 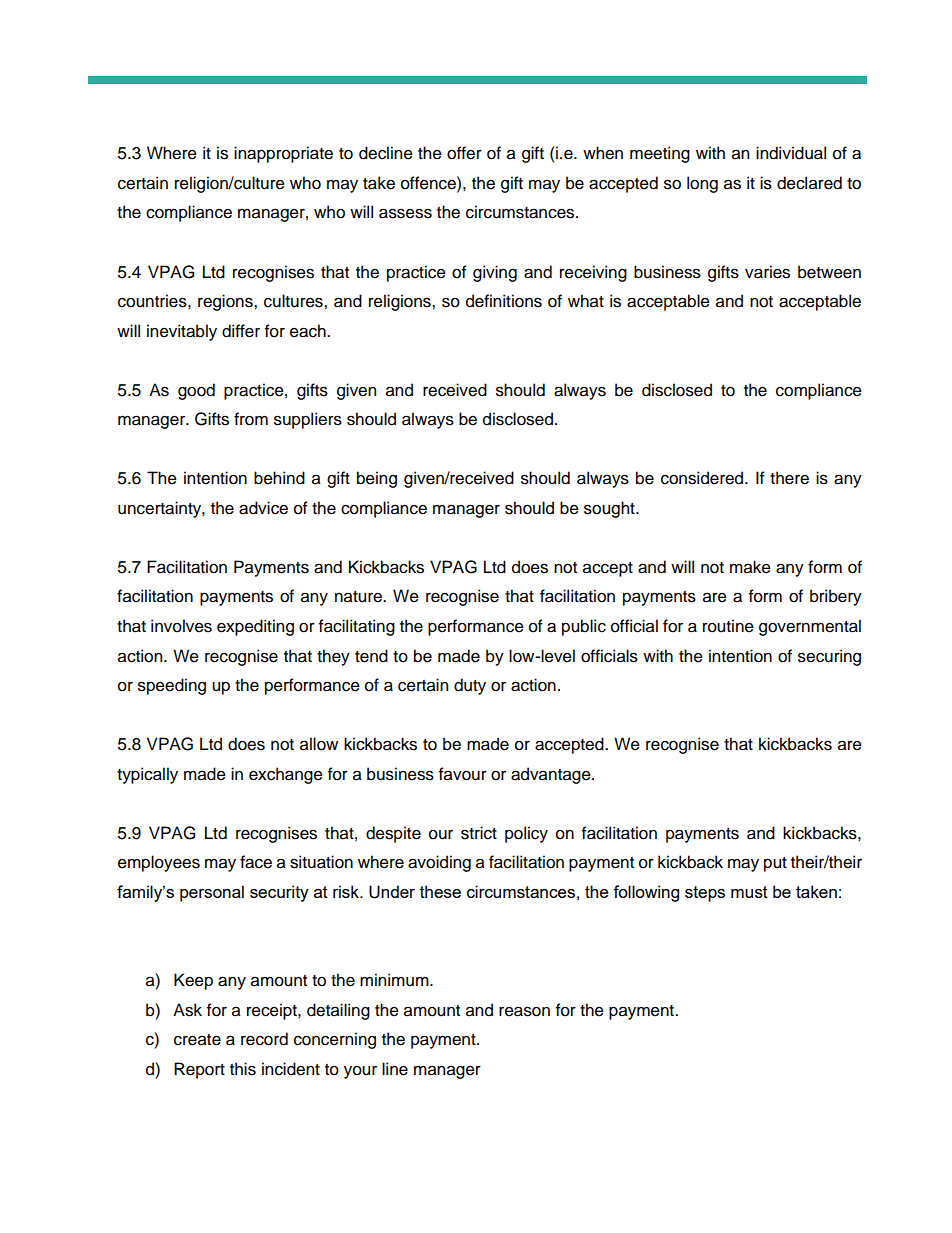 I want to click on create, so click(x=197, y=1040).
